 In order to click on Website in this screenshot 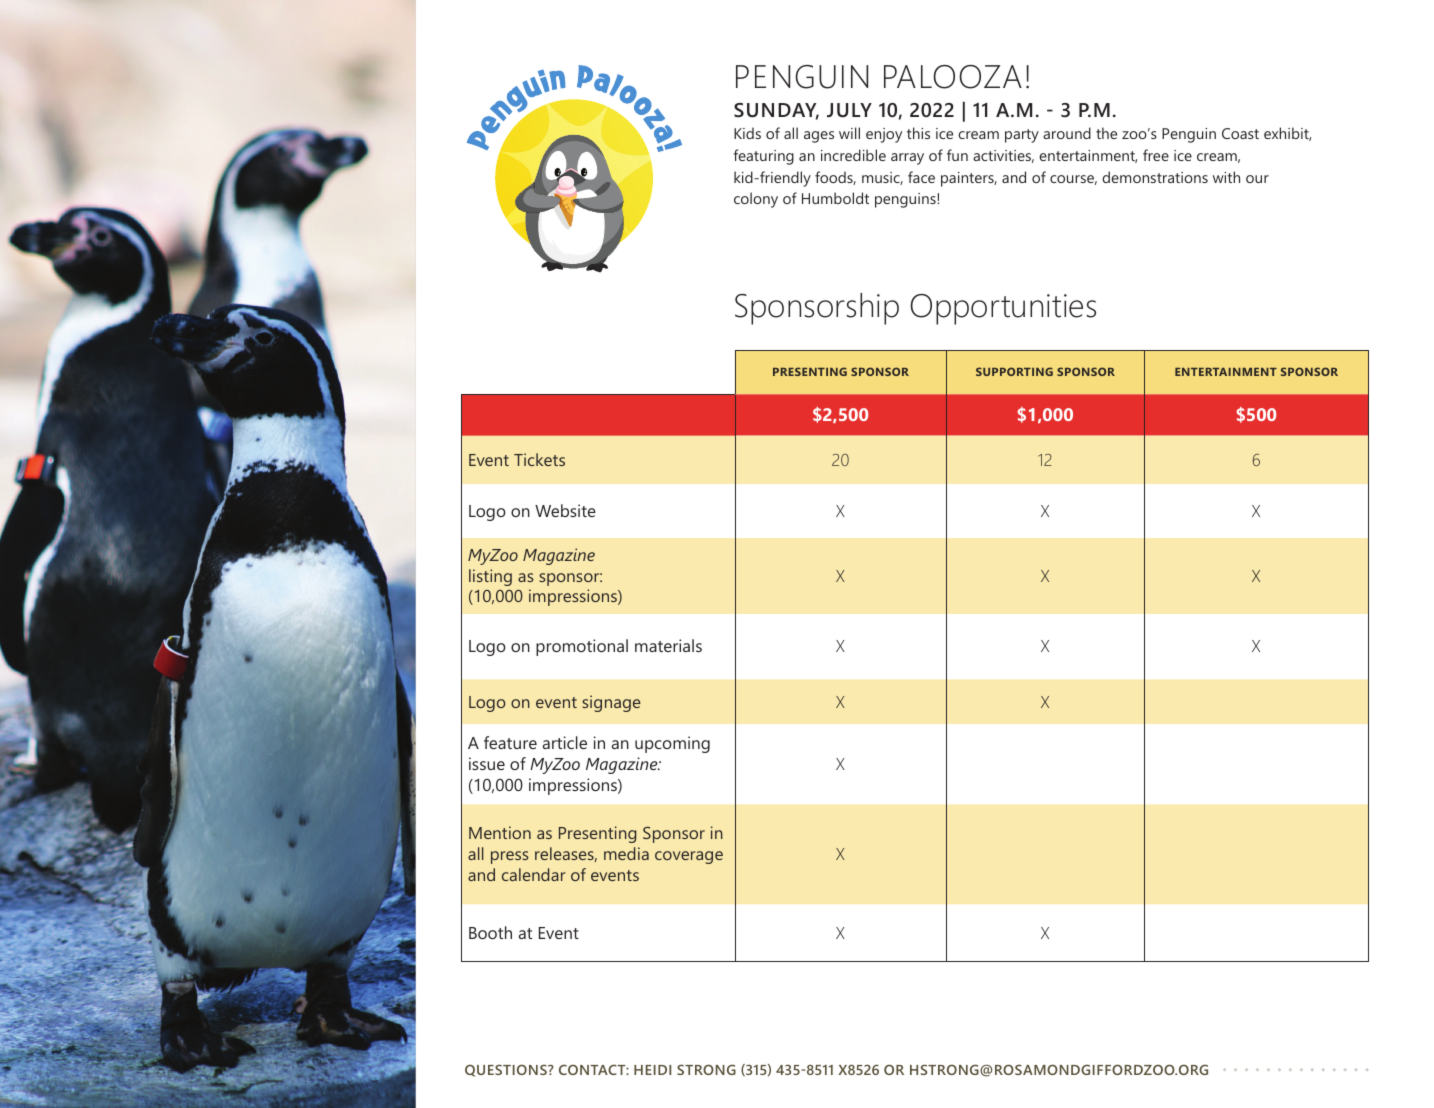, I will do `click(565, 510)`.
